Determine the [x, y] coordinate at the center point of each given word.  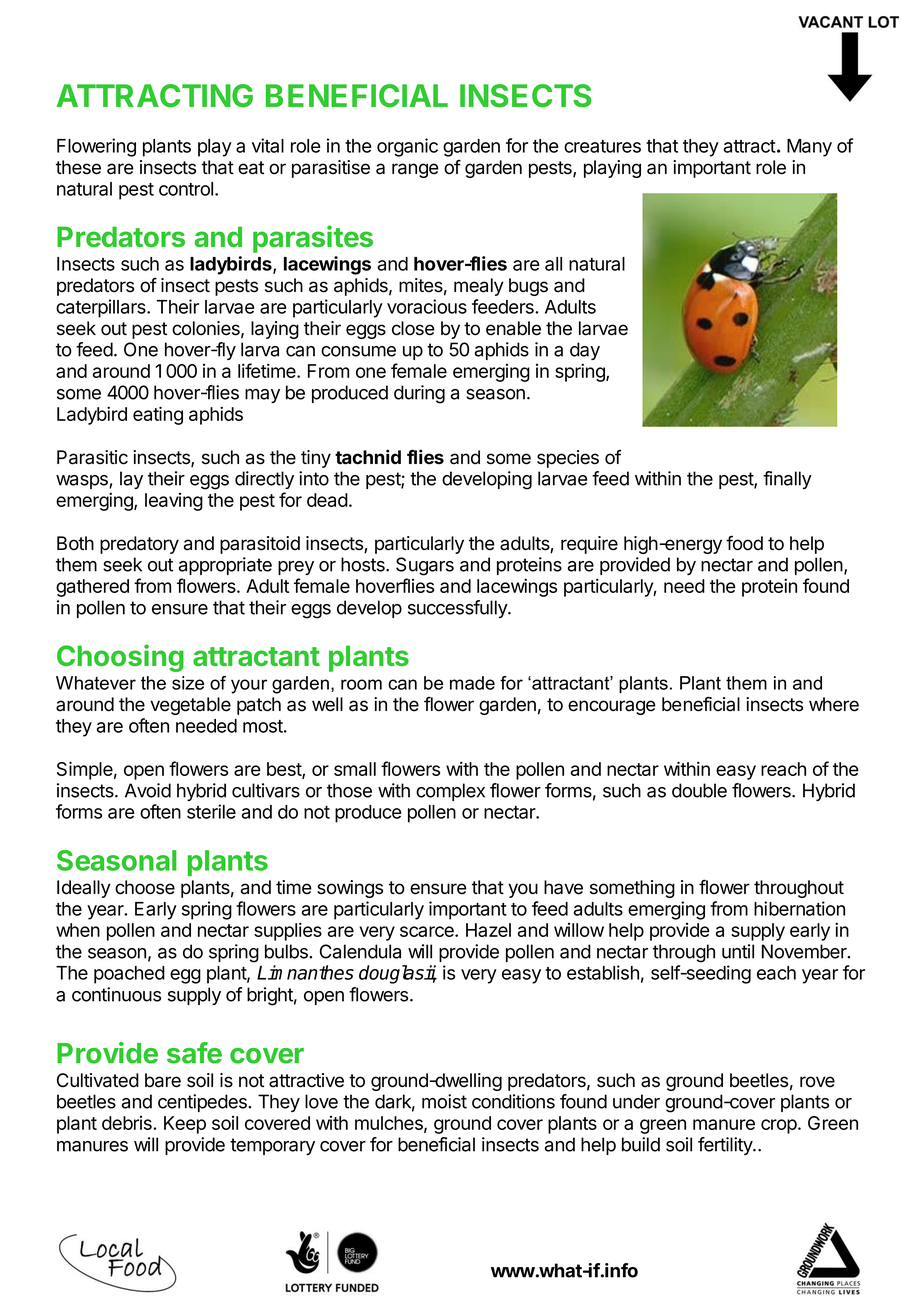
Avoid [148, 790]
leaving [174, 502]
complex [450, 792]
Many [809, 148]
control [186, 189]
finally [787, 480]
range [415, 170]
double [699, 790]
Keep [185, 1125]
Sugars [425, 566]
